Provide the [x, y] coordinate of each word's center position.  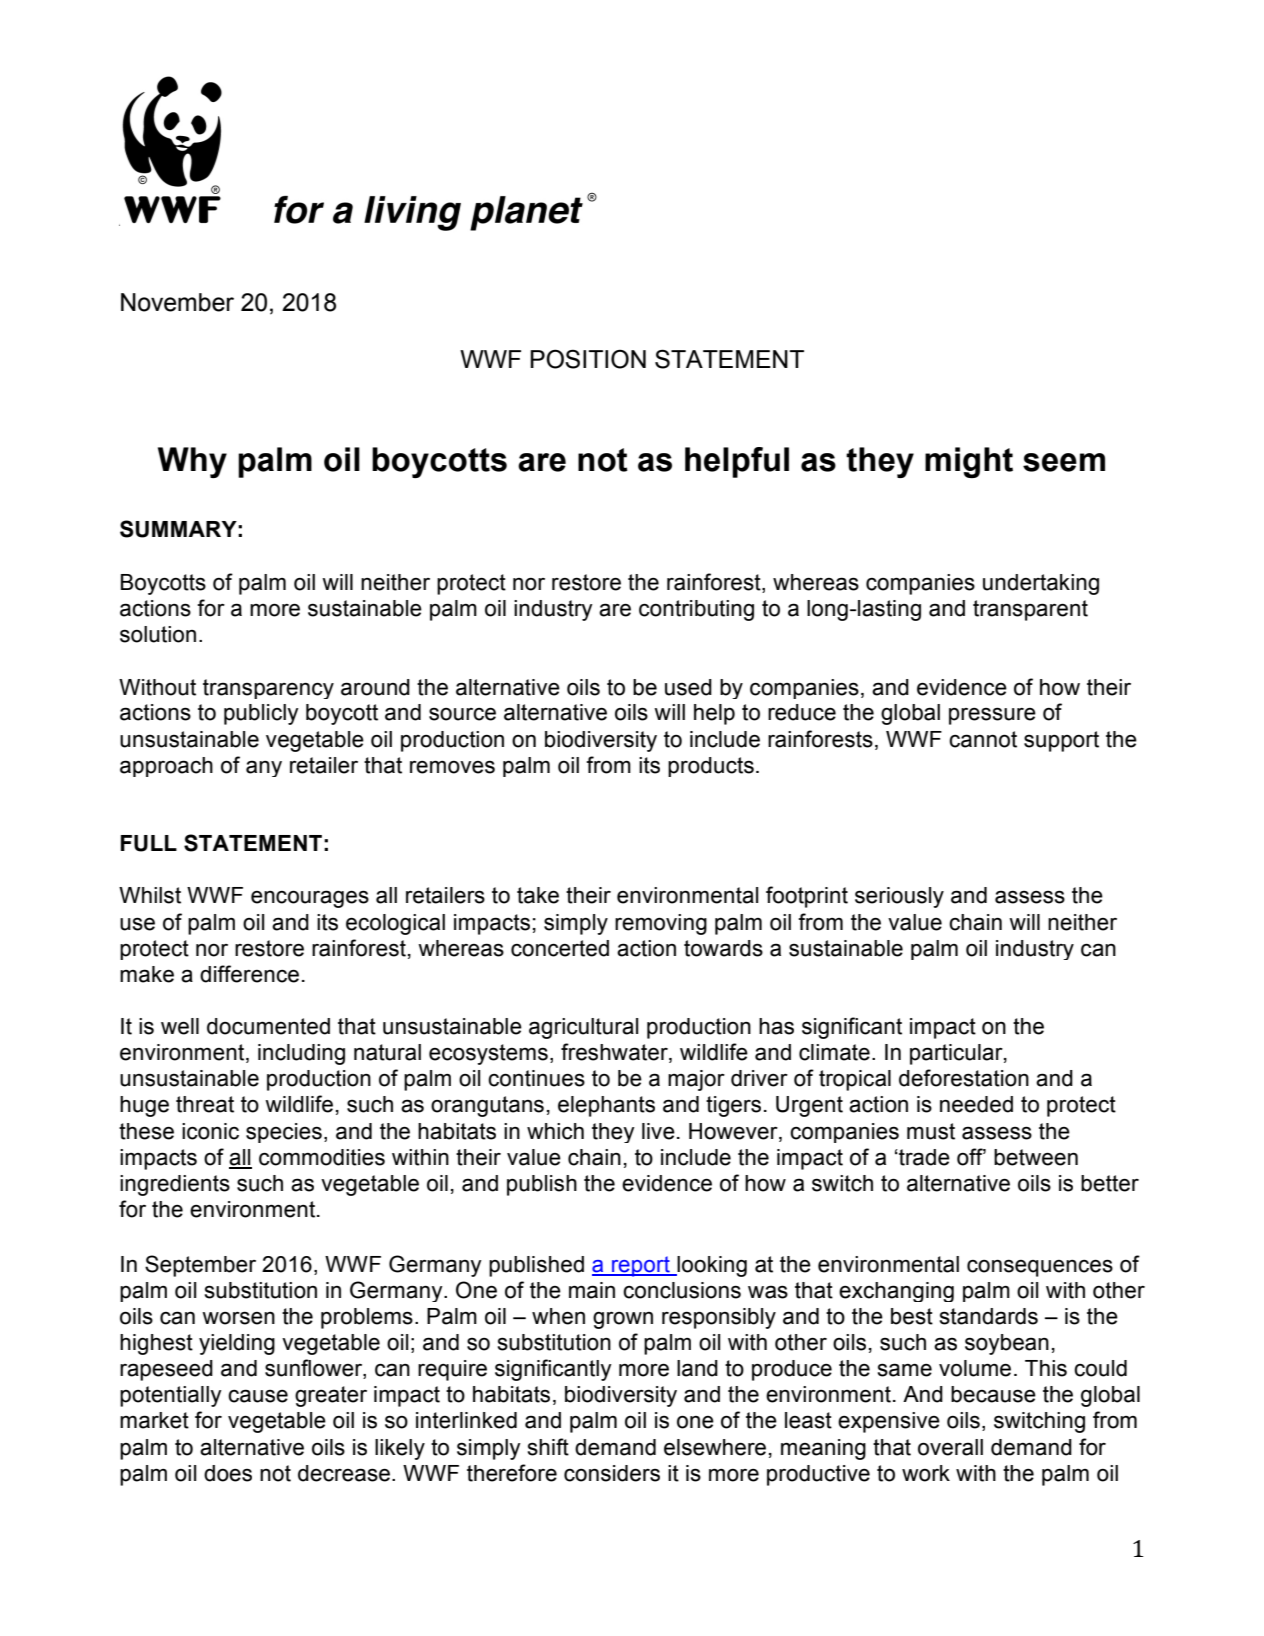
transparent [1030, 610]
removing [661, 924]
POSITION [588, 359]
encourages [310, 899]
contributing [696, 610]
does [228, 1473]
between [1036, 1157]
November [177, 302]
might [969, 462]
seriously [899, 897]
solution [158, 634]
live [658, 1131]
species [284, 1133]
